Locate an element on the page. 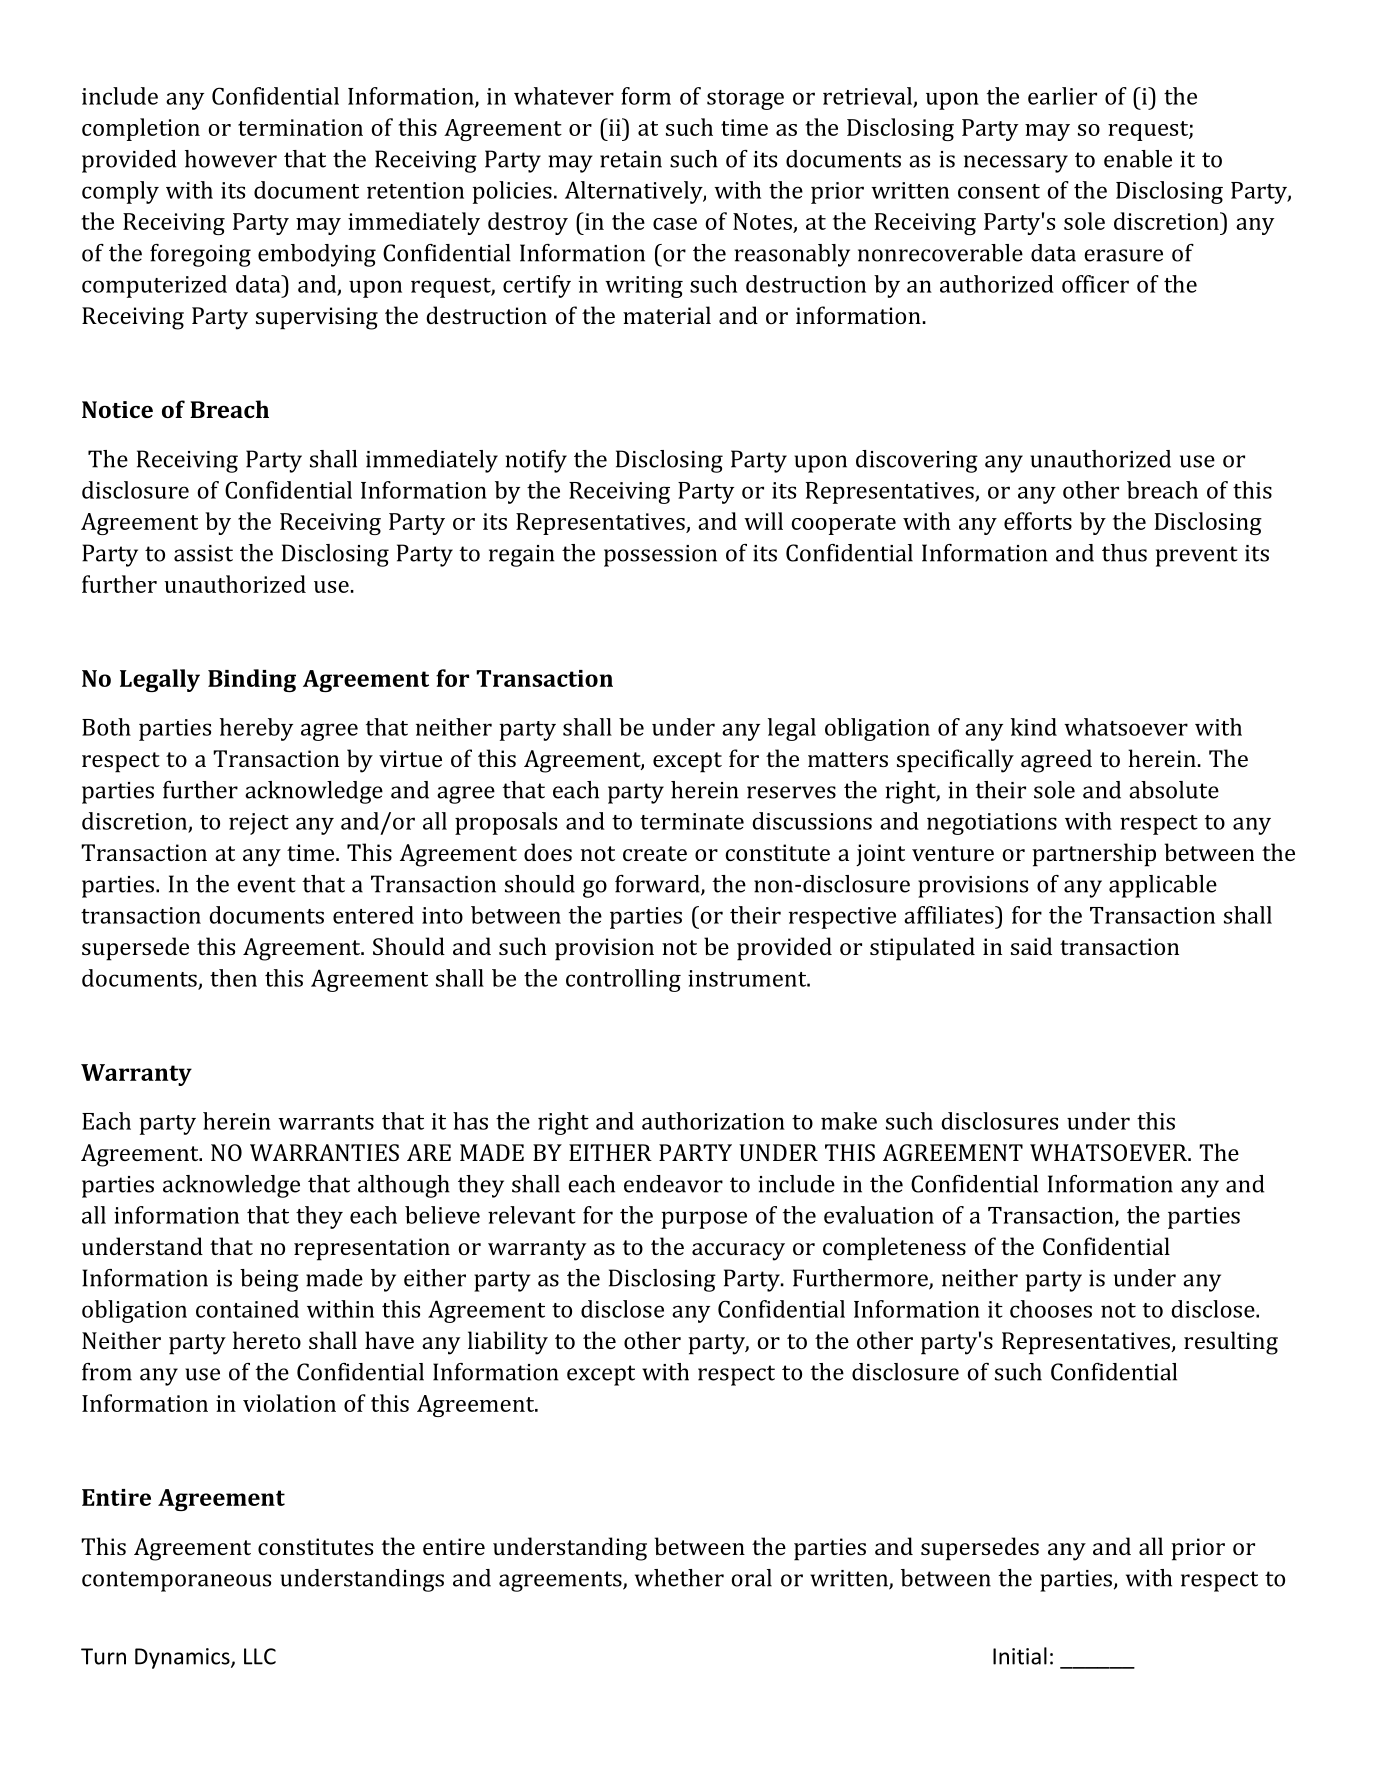 This page has height=1782, width=1377. efforts is located at coordinates (1038, 521).
